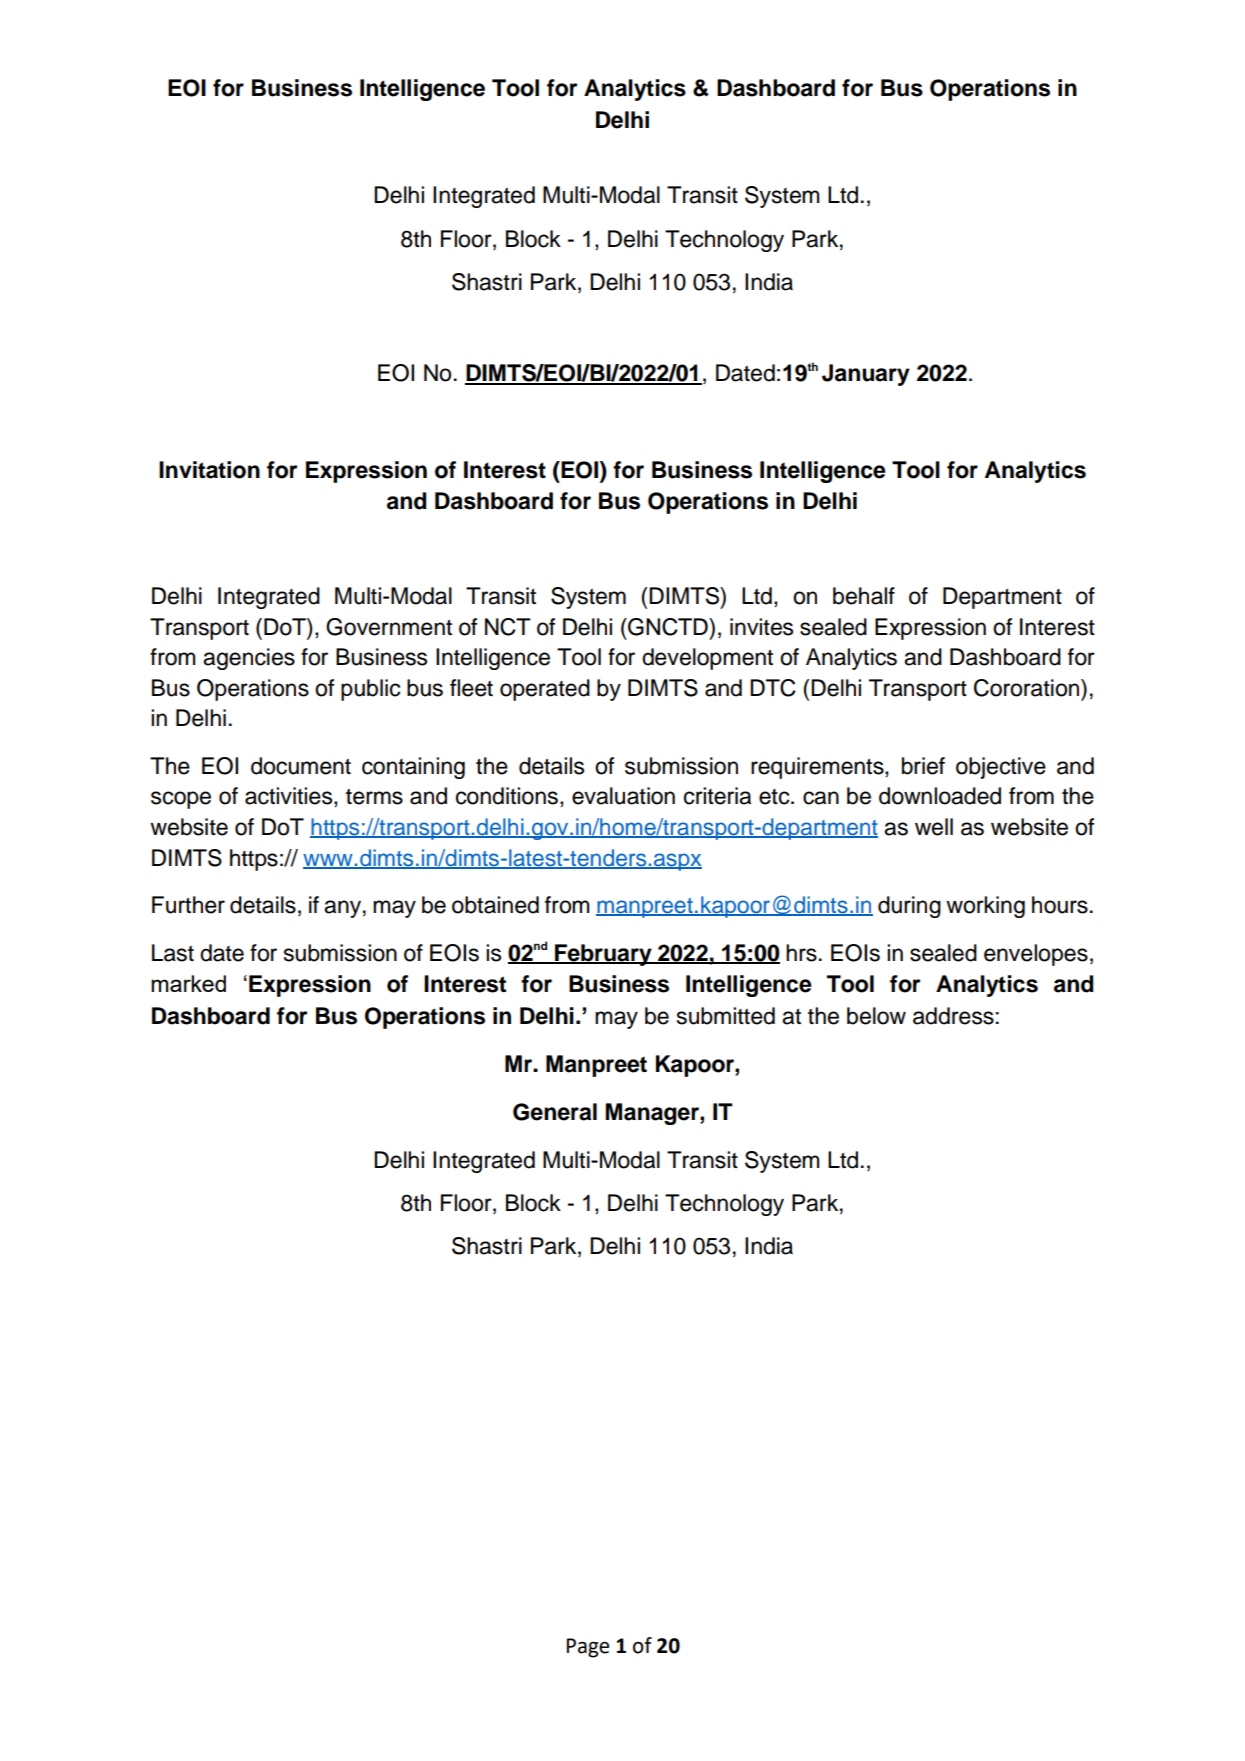 The height and width of the document is (1761, 1245). What do you see at coordinates (173, 953) in the document?
I see `Last` at bounding box center [173, 953].
